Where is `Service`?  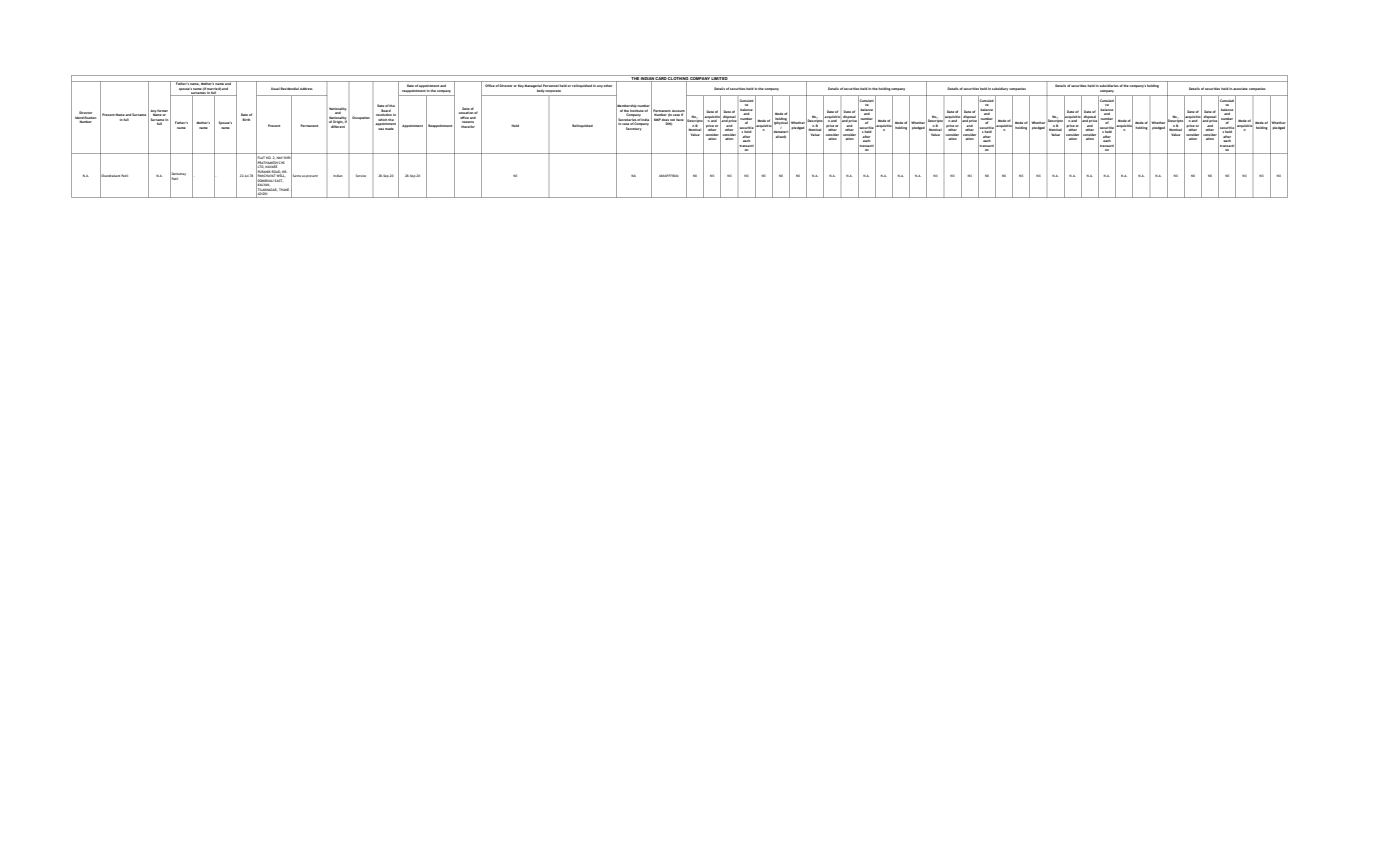 Service is located at coordinates (361, 175).
